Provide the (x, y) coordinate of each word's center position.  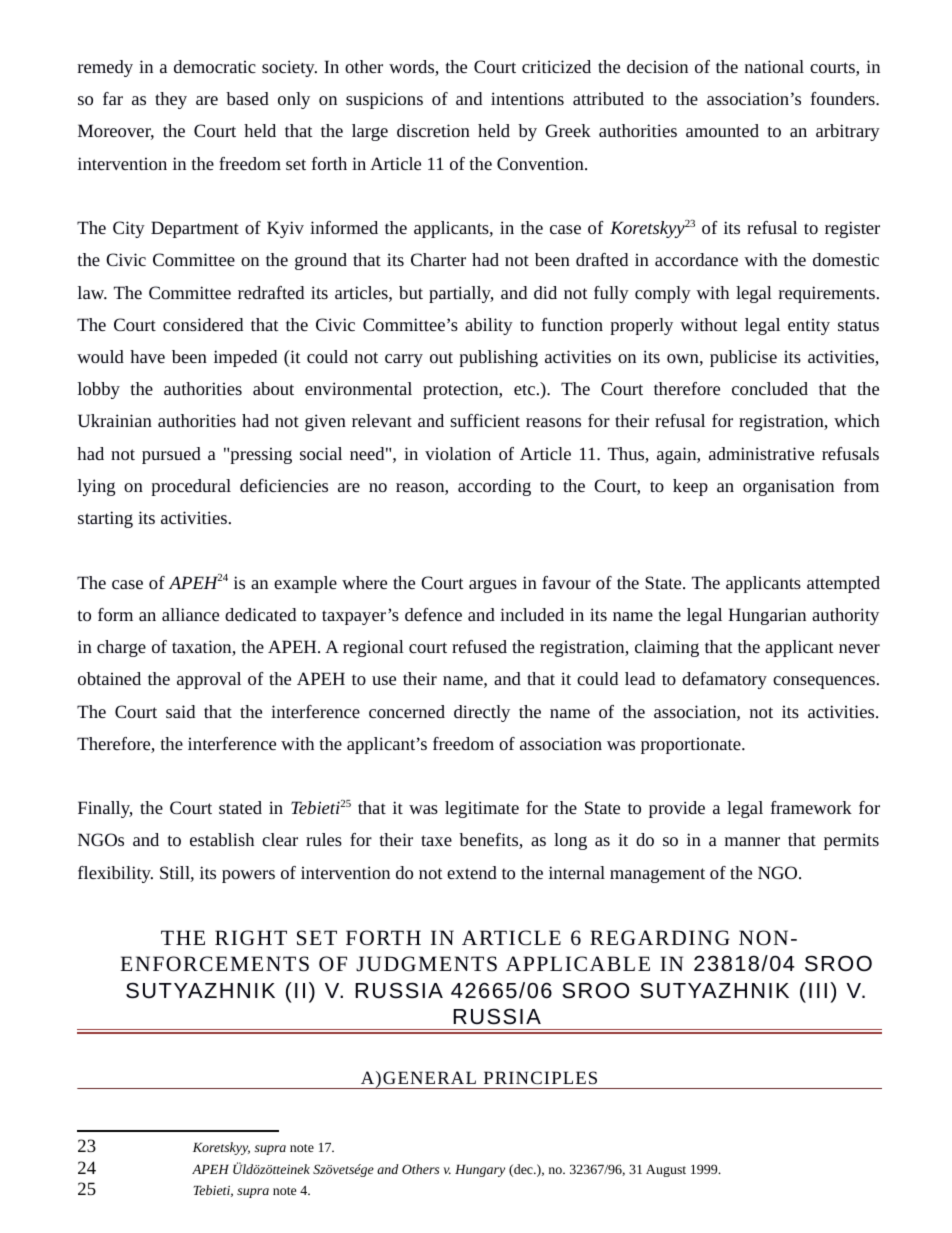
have (147, 356)
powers (248, 876)
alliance (190, 614)
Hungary (480, 1171)
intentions (527, 98)
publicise (743, 358)
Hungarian (767, 616)
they (171, 100)
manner (752, 841)
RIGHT (251, 938)
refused (479, 646)
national (774, 66)
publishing (498, 358)
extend (472, 872)
